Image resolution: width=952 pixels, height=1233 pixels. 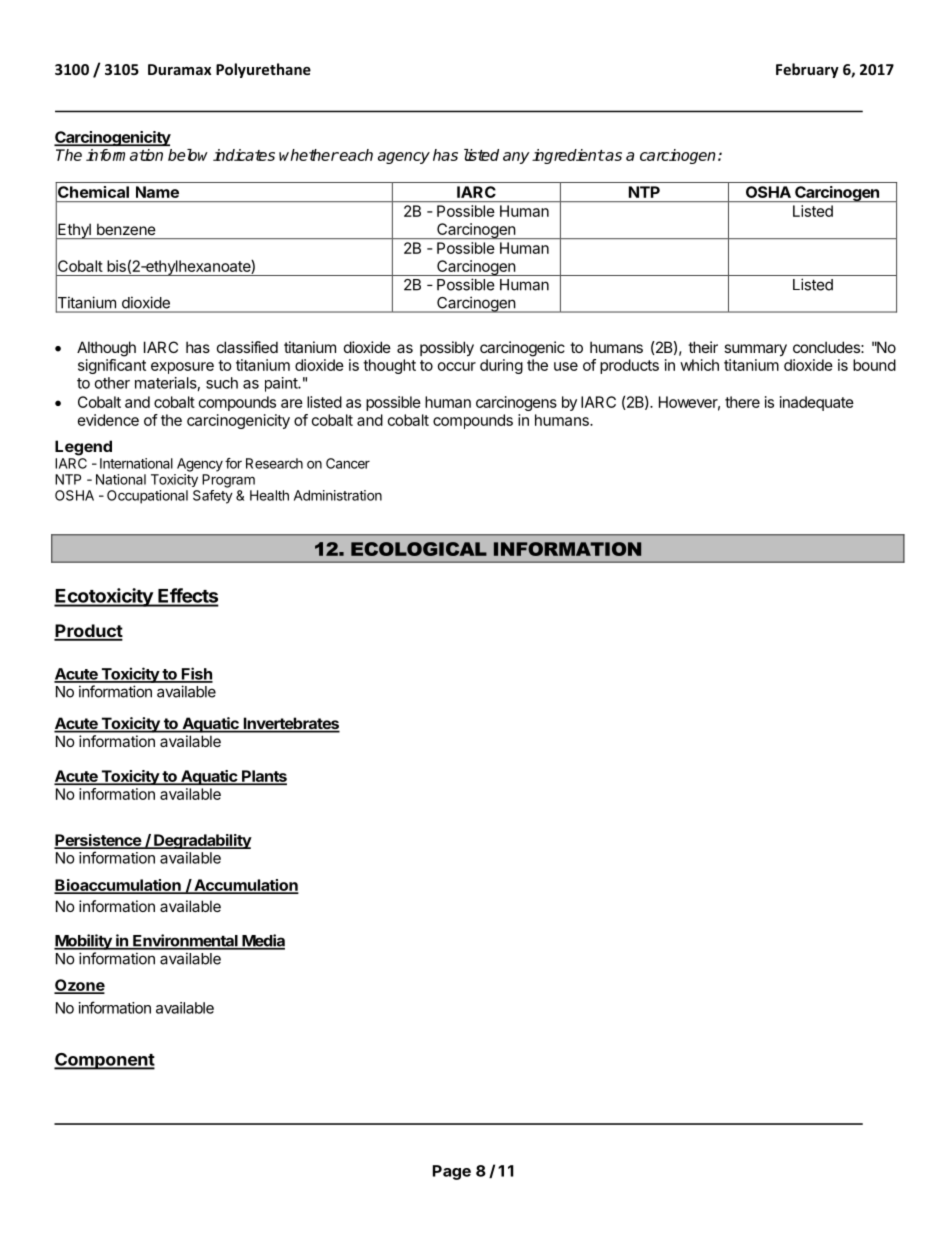 What do you see at coordinates (457, 366) in the screenshot?
I see `occur` at bounding box center [457, 366].
